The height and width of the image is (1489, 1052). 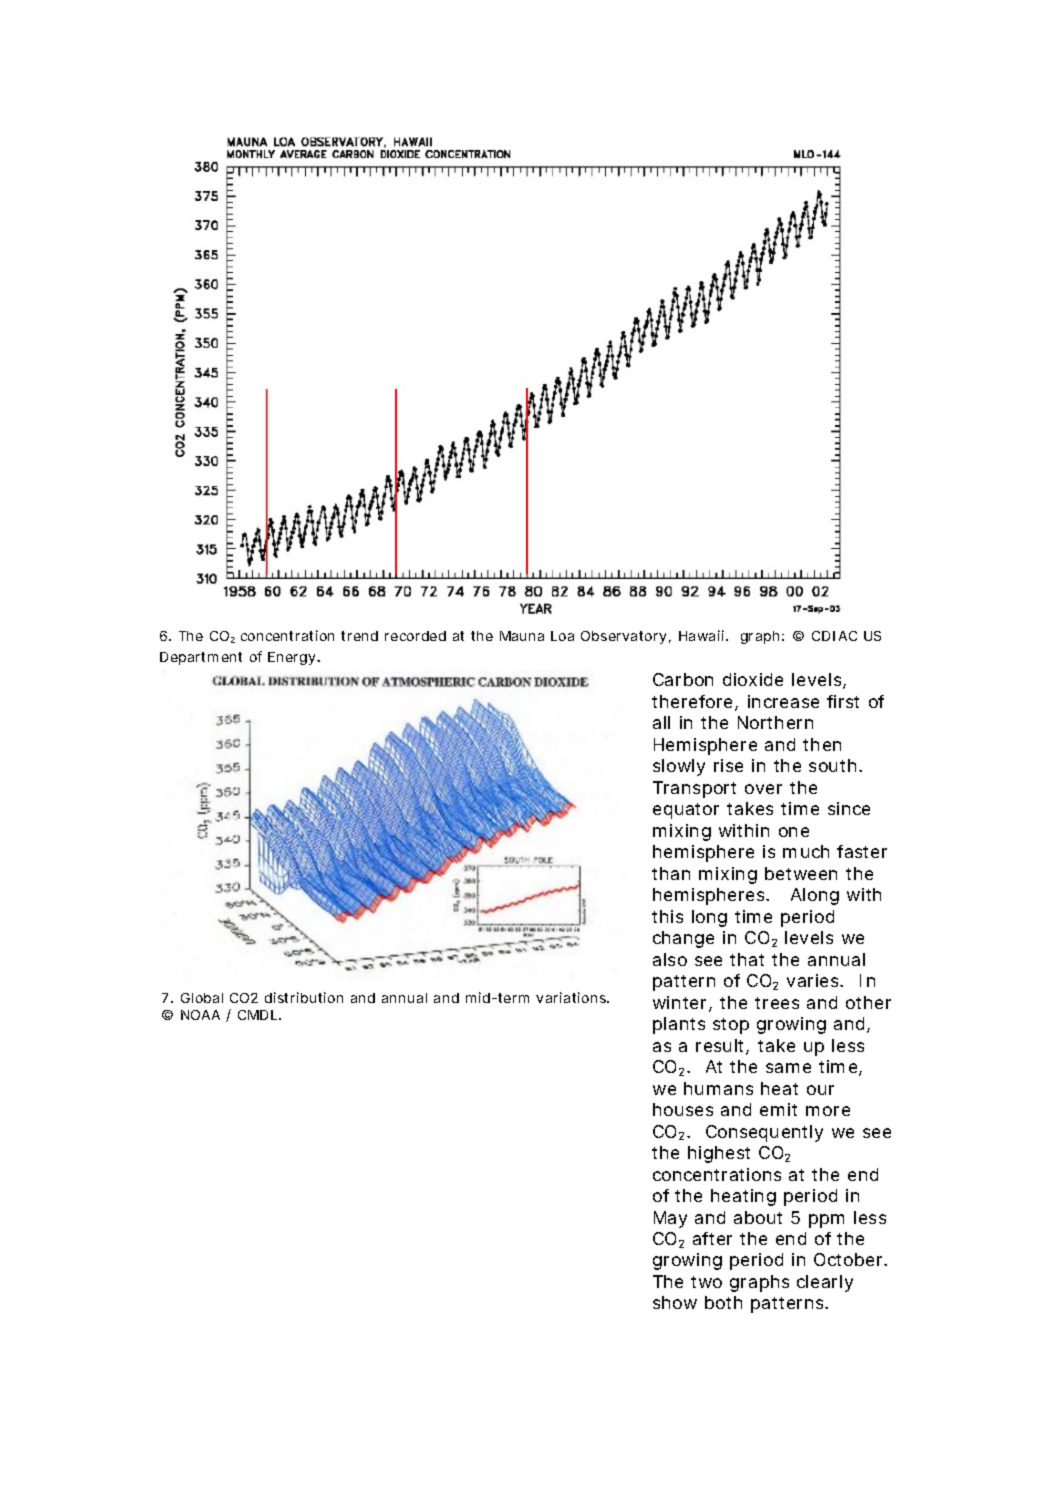 I want to click on dioxide, so click(x=753, y=679).
